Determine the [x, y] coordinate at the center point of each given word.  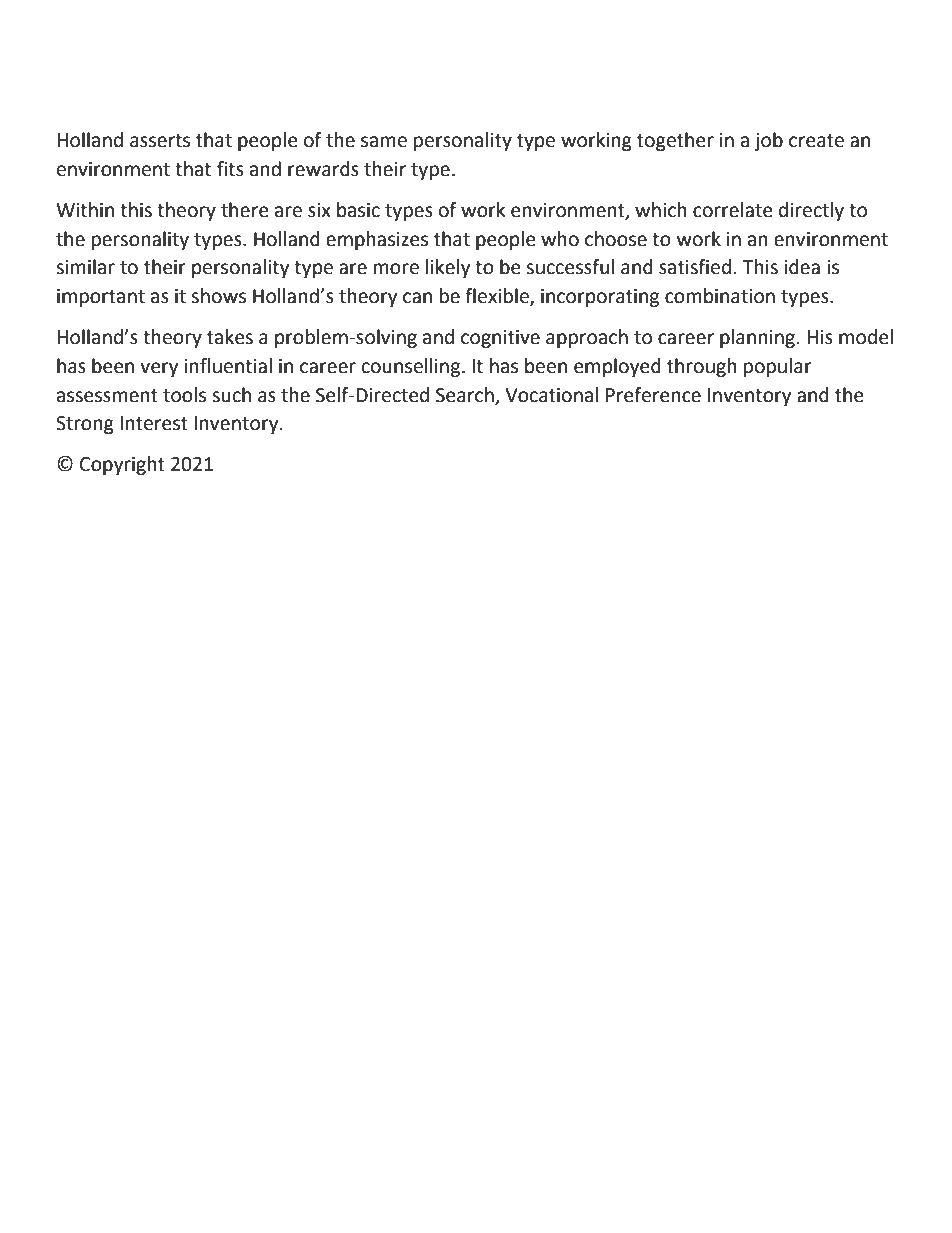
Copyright [122, 465]
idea [802, 267]
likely [448, 268]
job [768, 141]
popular [778, 367]
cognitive [500, 339]
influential [228, 366]
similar [85, 267]
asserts [160, 141]
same [384, 142]
